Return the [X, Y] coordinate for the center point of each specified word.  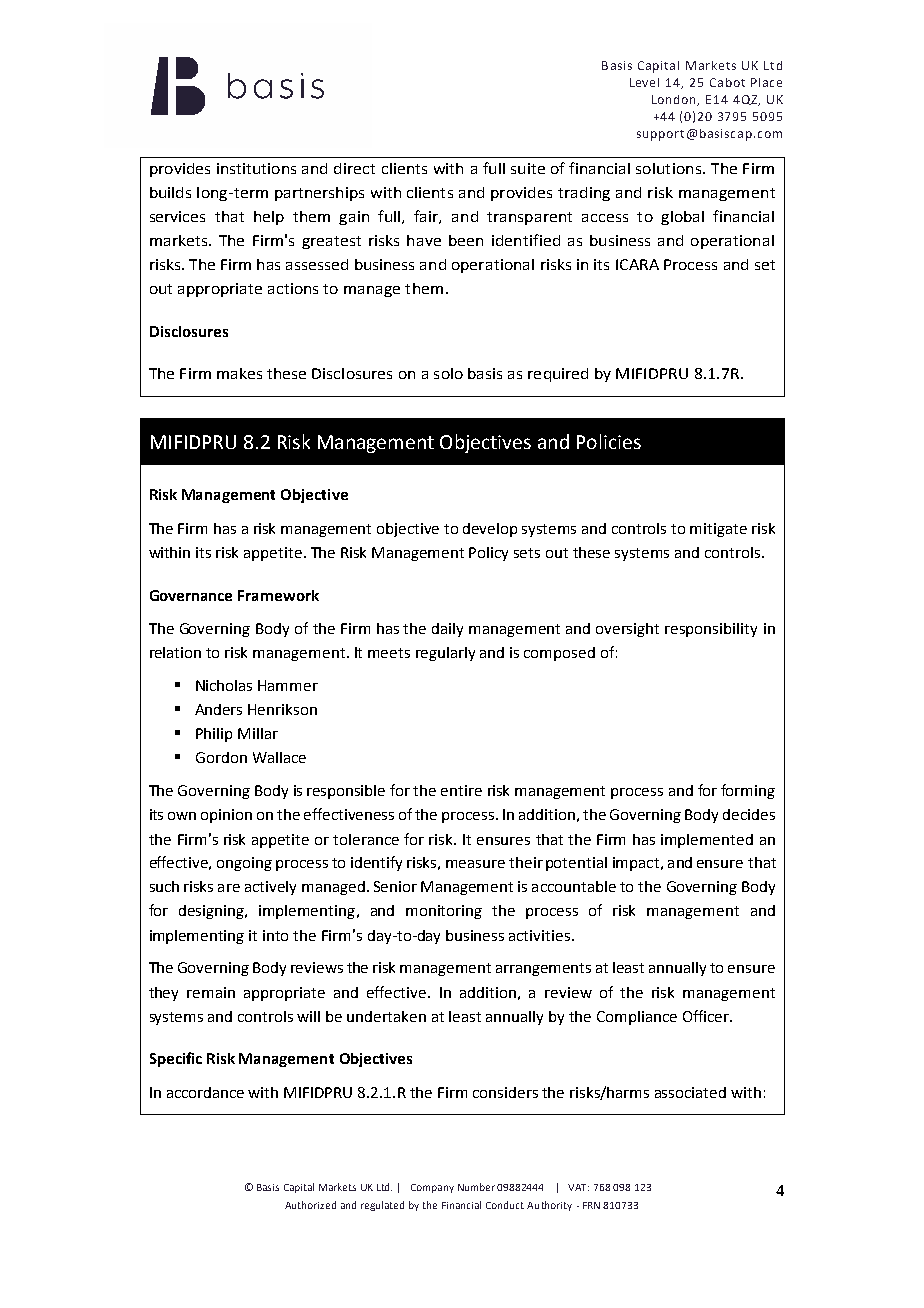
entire [461, 790]
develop [490, 530]
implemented [707, 841]
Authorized [310, 1205]
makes [239, 373]
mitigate [718, 530]
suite [528, 168]
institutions [256, 168]
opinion [226, 816]
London [675, 100]
